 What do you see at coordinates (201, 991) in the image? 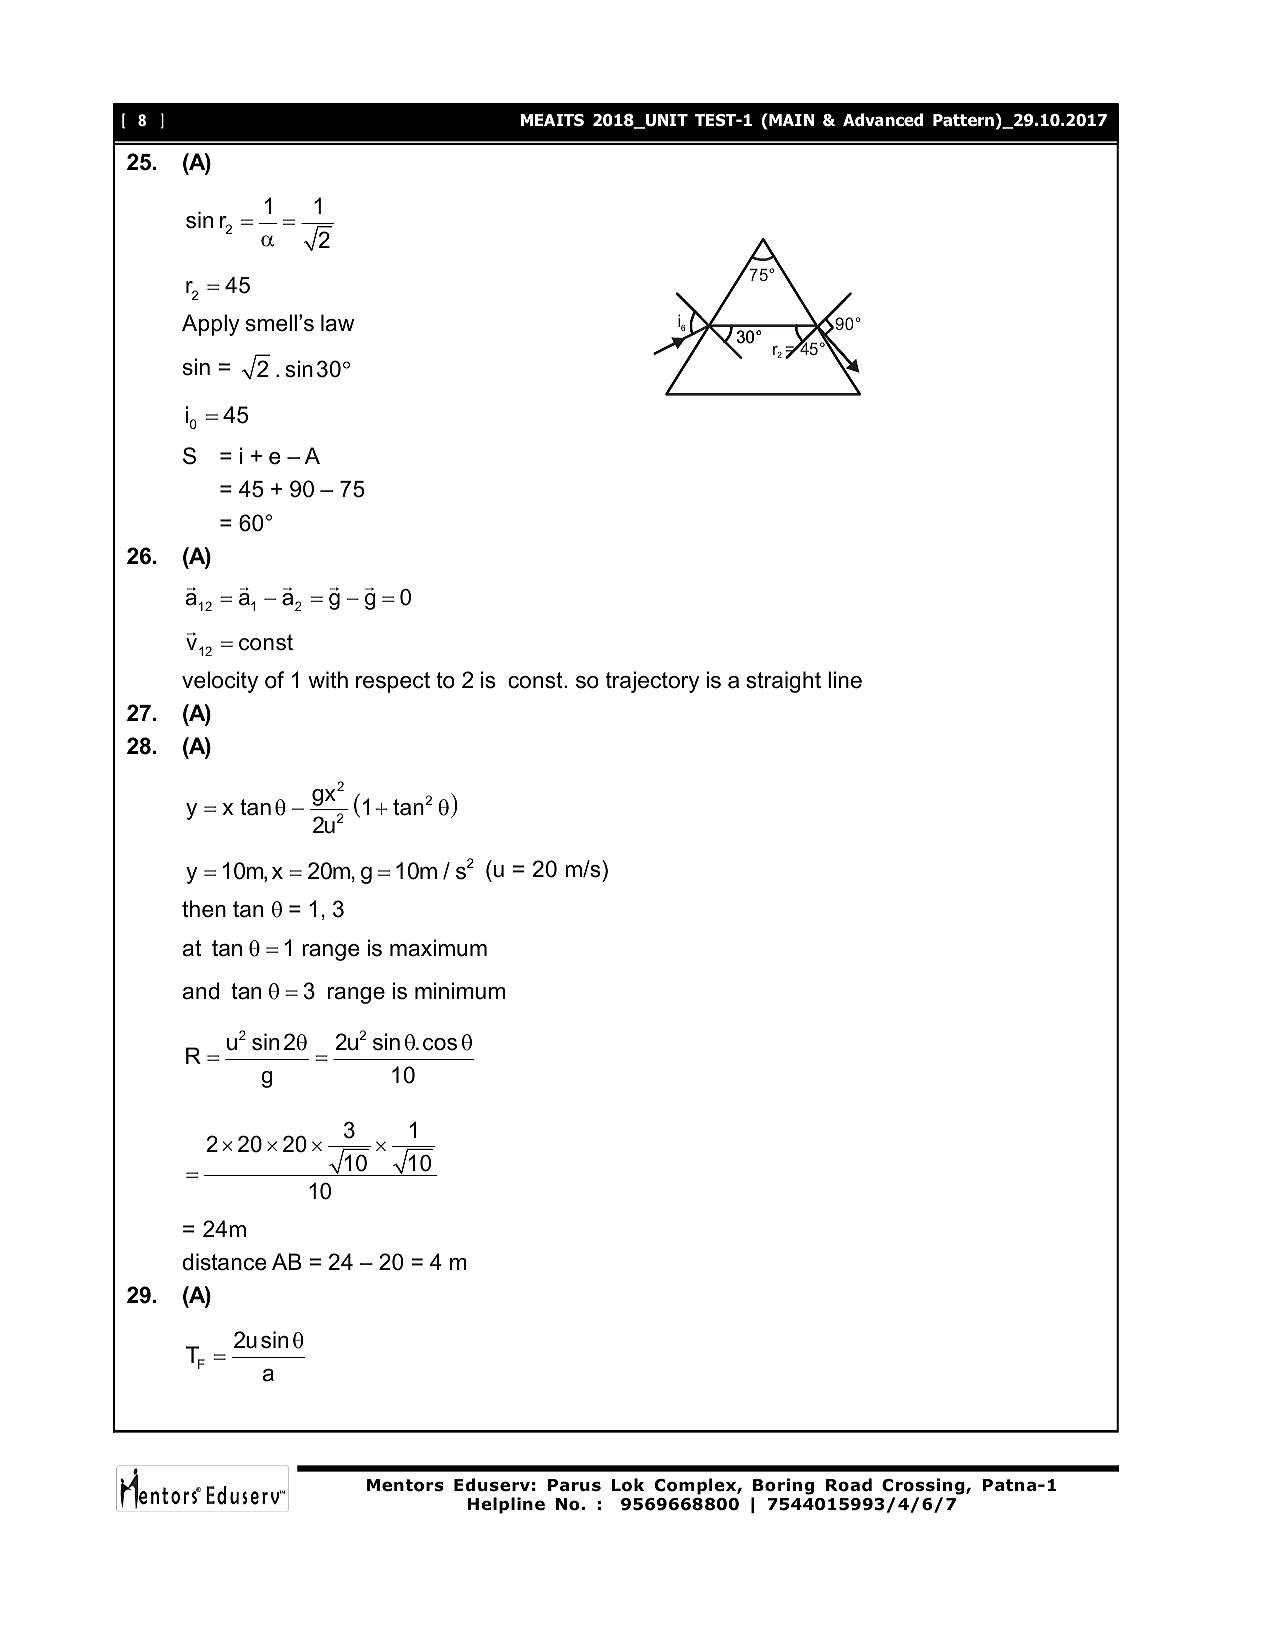
I see `and` at bounding box center [201, 991].
